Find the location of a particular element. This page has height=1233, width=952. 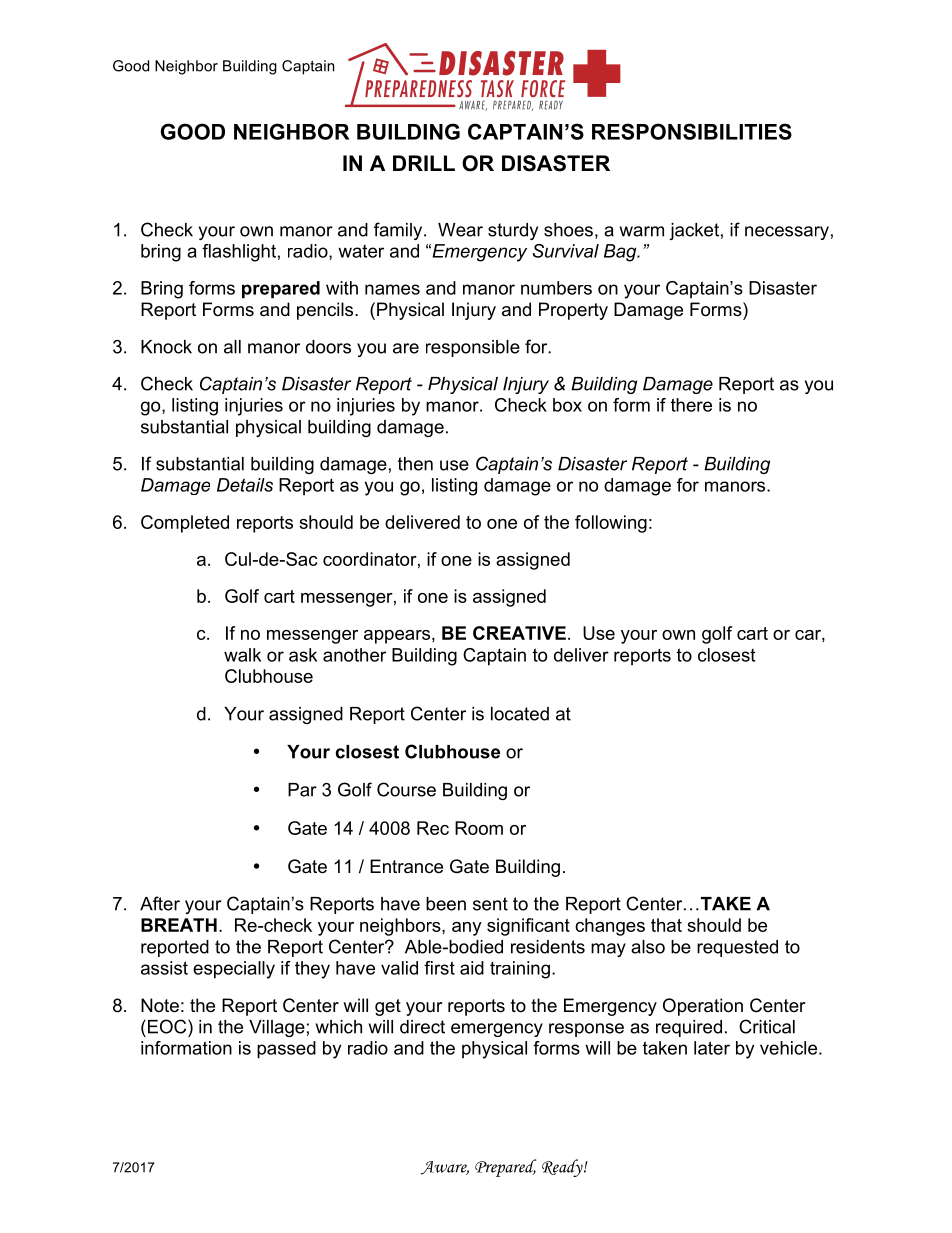

RESPONSIBILITIES is located at coordinates (692, 131).
